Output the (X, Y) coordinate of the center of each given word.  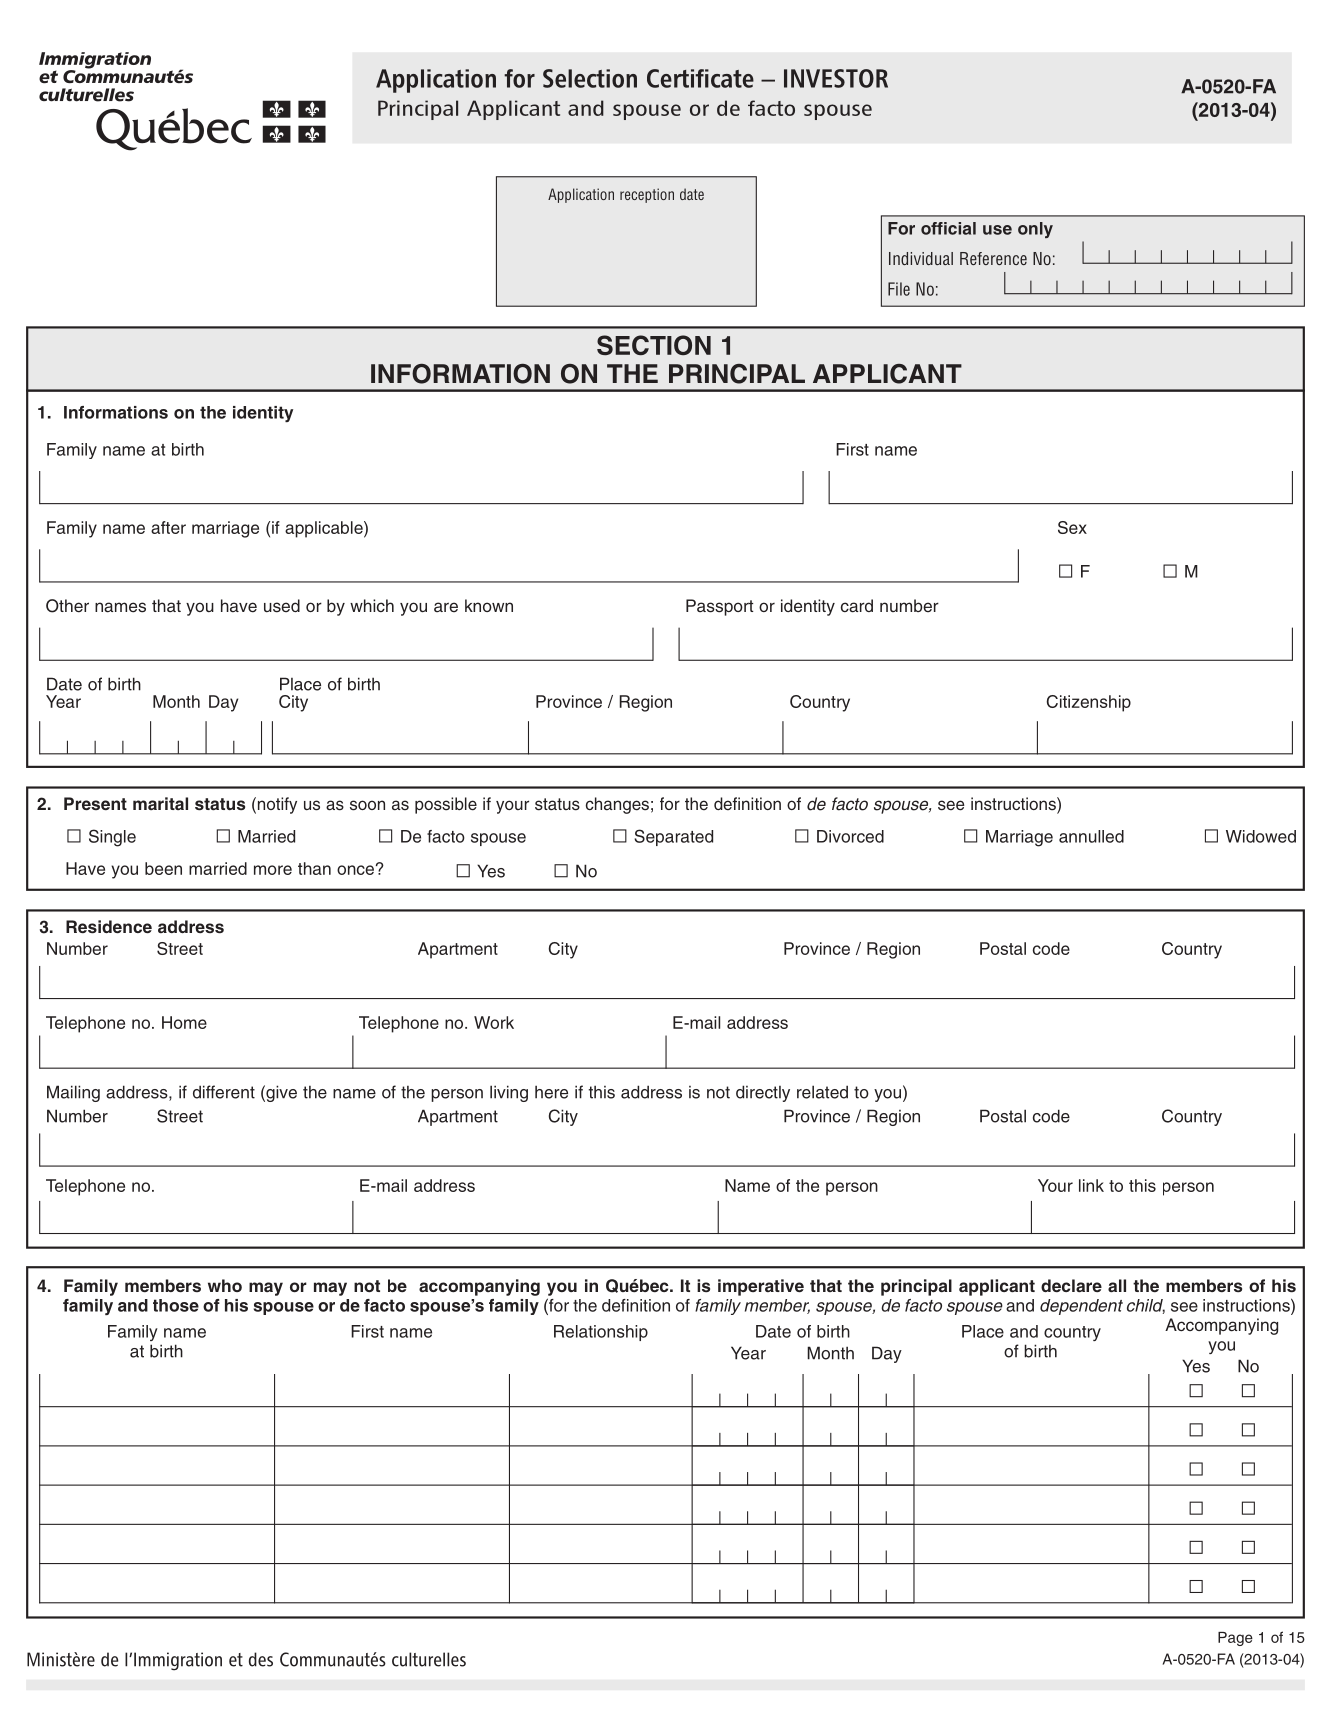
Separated (673, 837)
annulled (1091, 836)
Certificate (700, 78)
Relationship (601, 1333)
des (261, 1659)
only (1035, 230)
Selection (590, 78)
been (163, 868)
